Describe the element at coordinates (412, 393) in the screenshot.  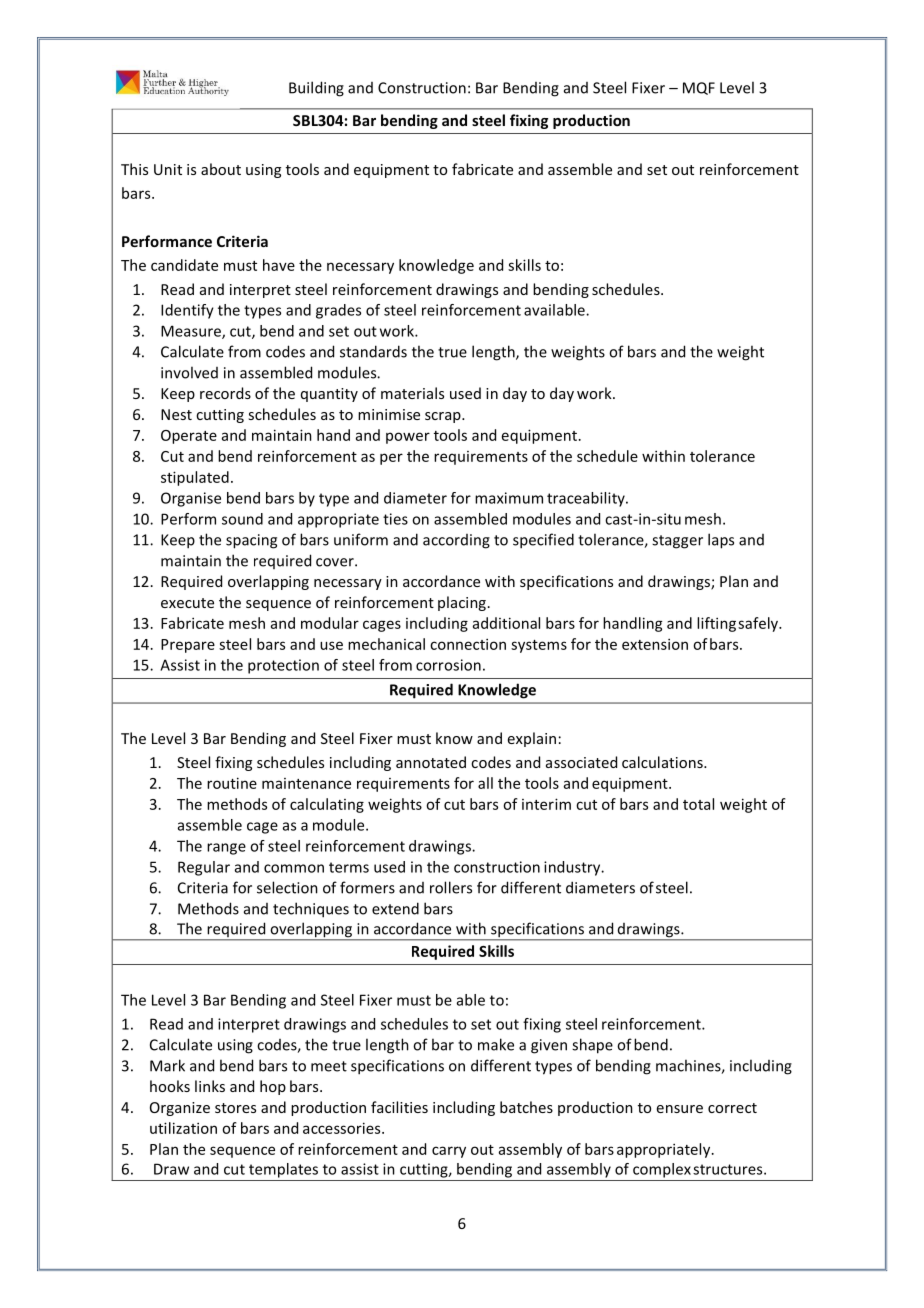
I see `materials` at that location.
